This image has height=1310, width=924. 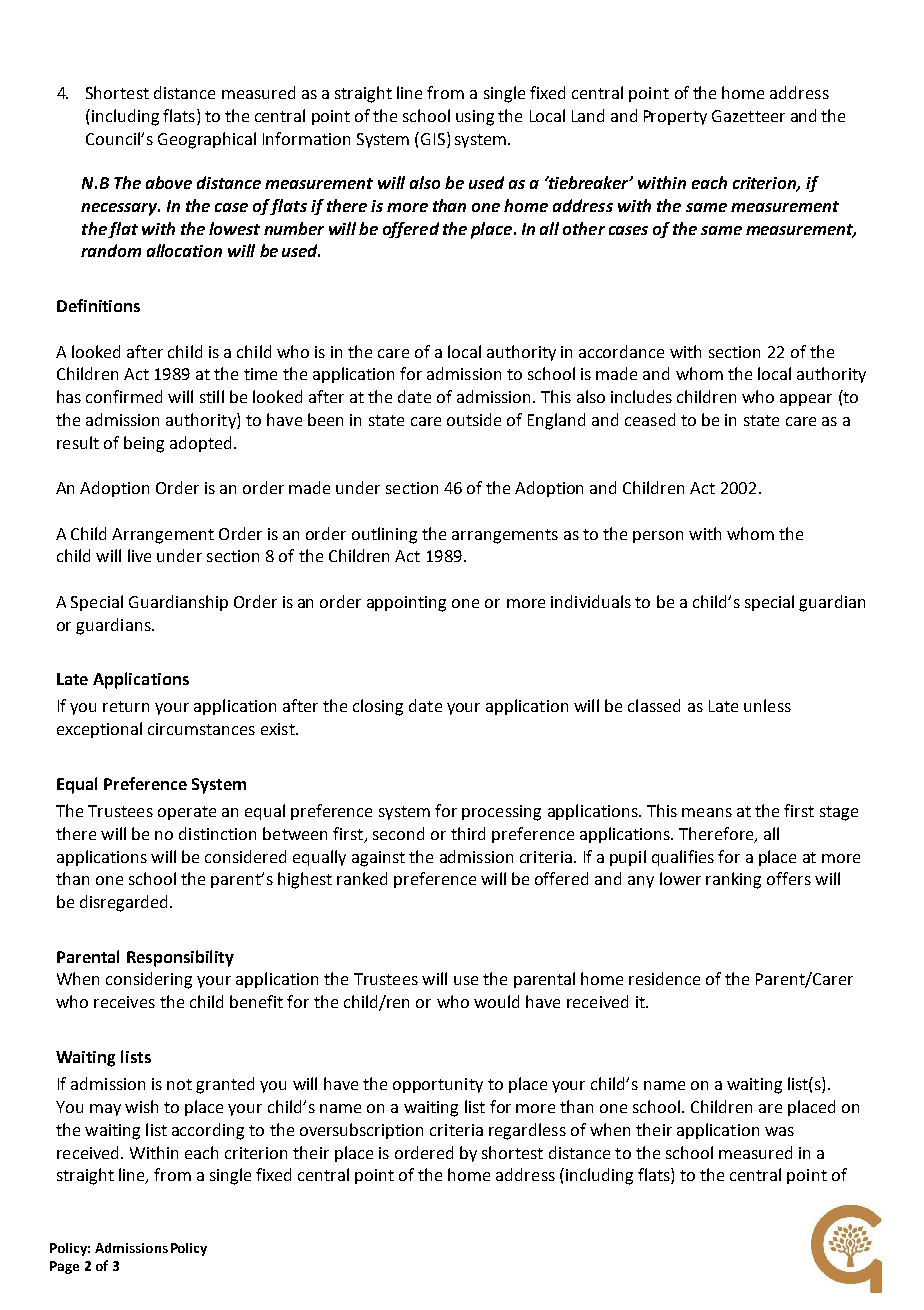 I want to click on disregarded, so click(x=123, y=903).
